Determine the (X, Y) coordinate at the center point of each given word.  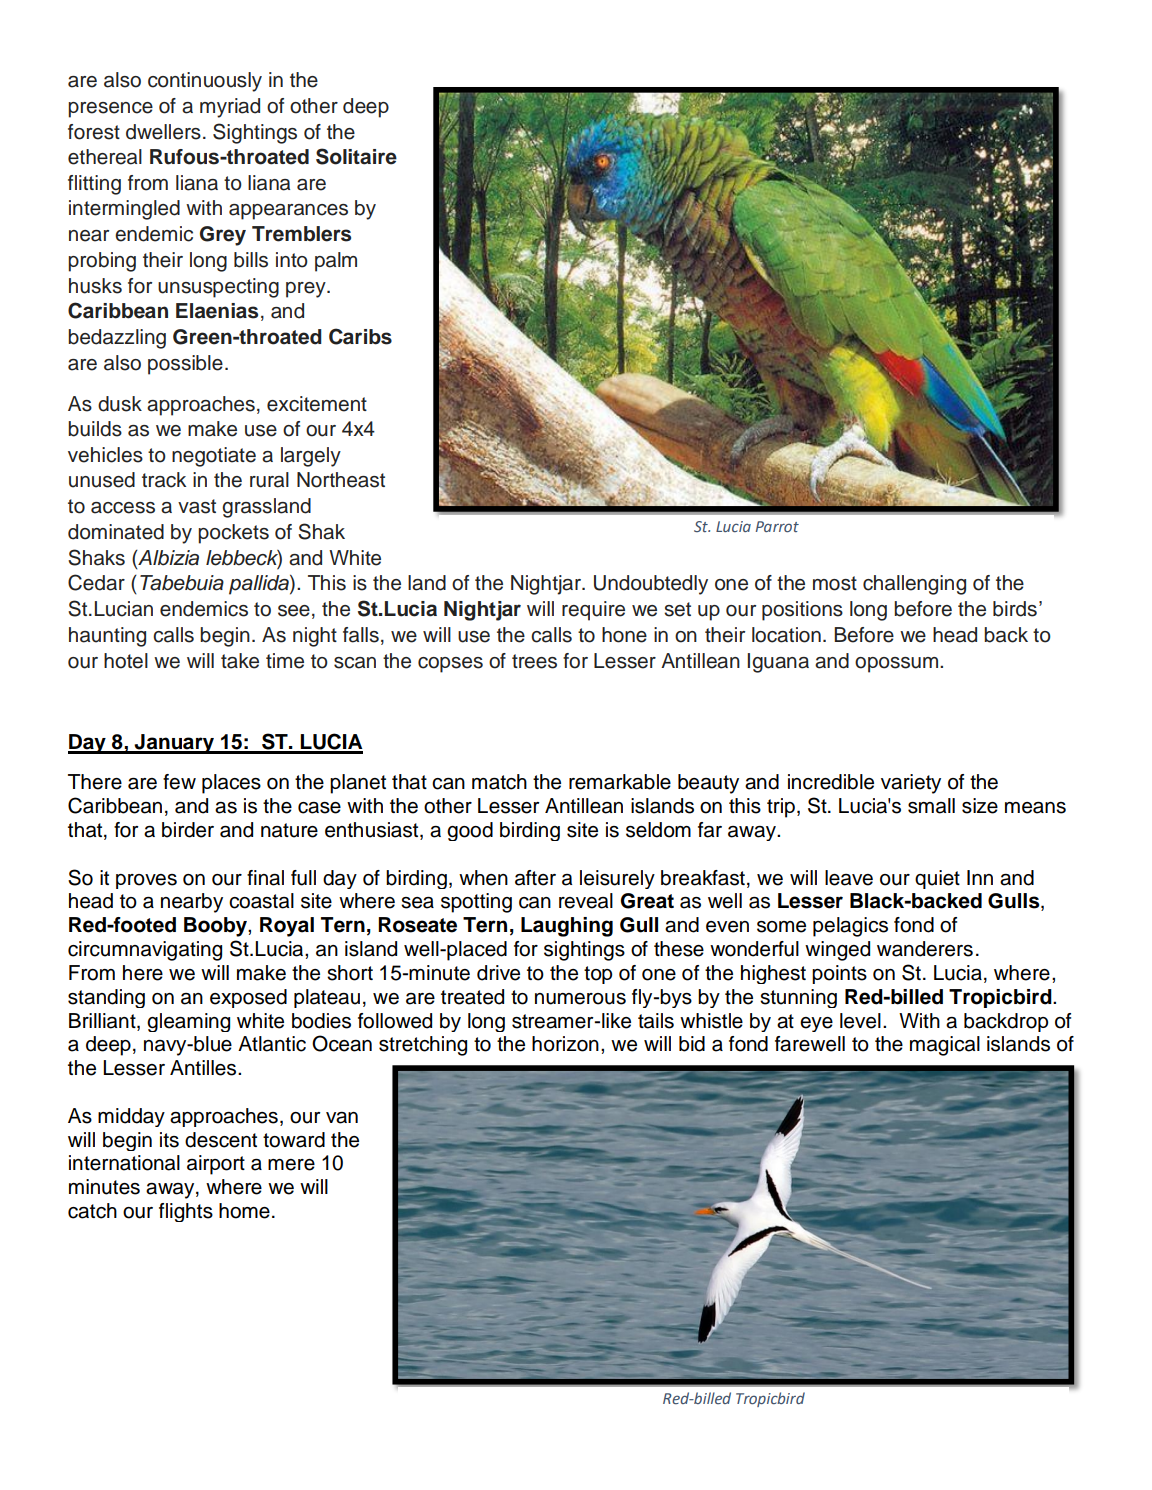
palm (336, 262)
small (931, 806)
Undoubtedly (651, 585)
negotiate (214, 457)
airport (216, 1165)
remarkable (620, 782)
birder (188, 830)
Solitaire (356, 156)
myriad (230, 108)
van (342, 1118)
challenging (914, 585)
